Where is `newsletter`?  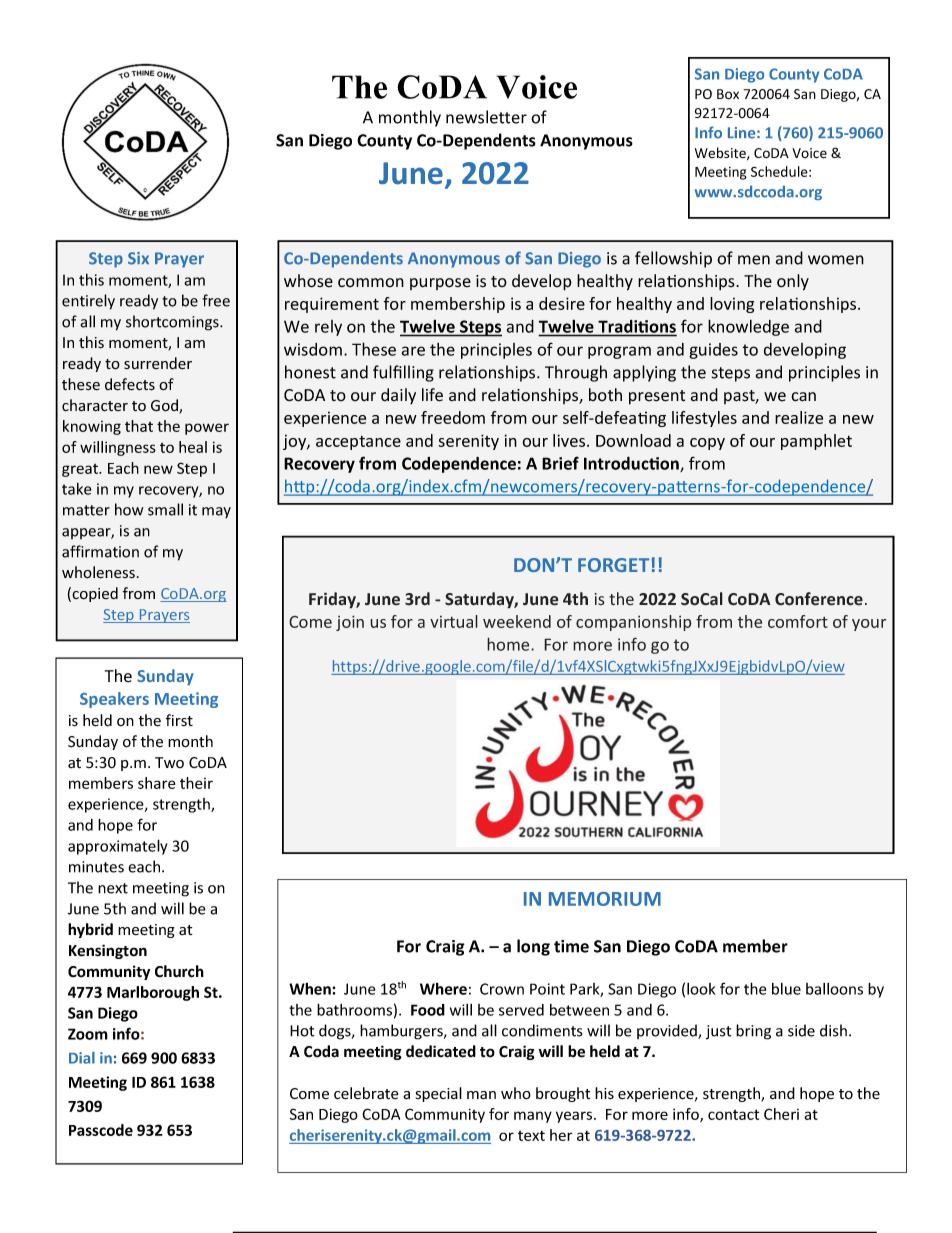 newsletter is located at coordinates (486, 117).
